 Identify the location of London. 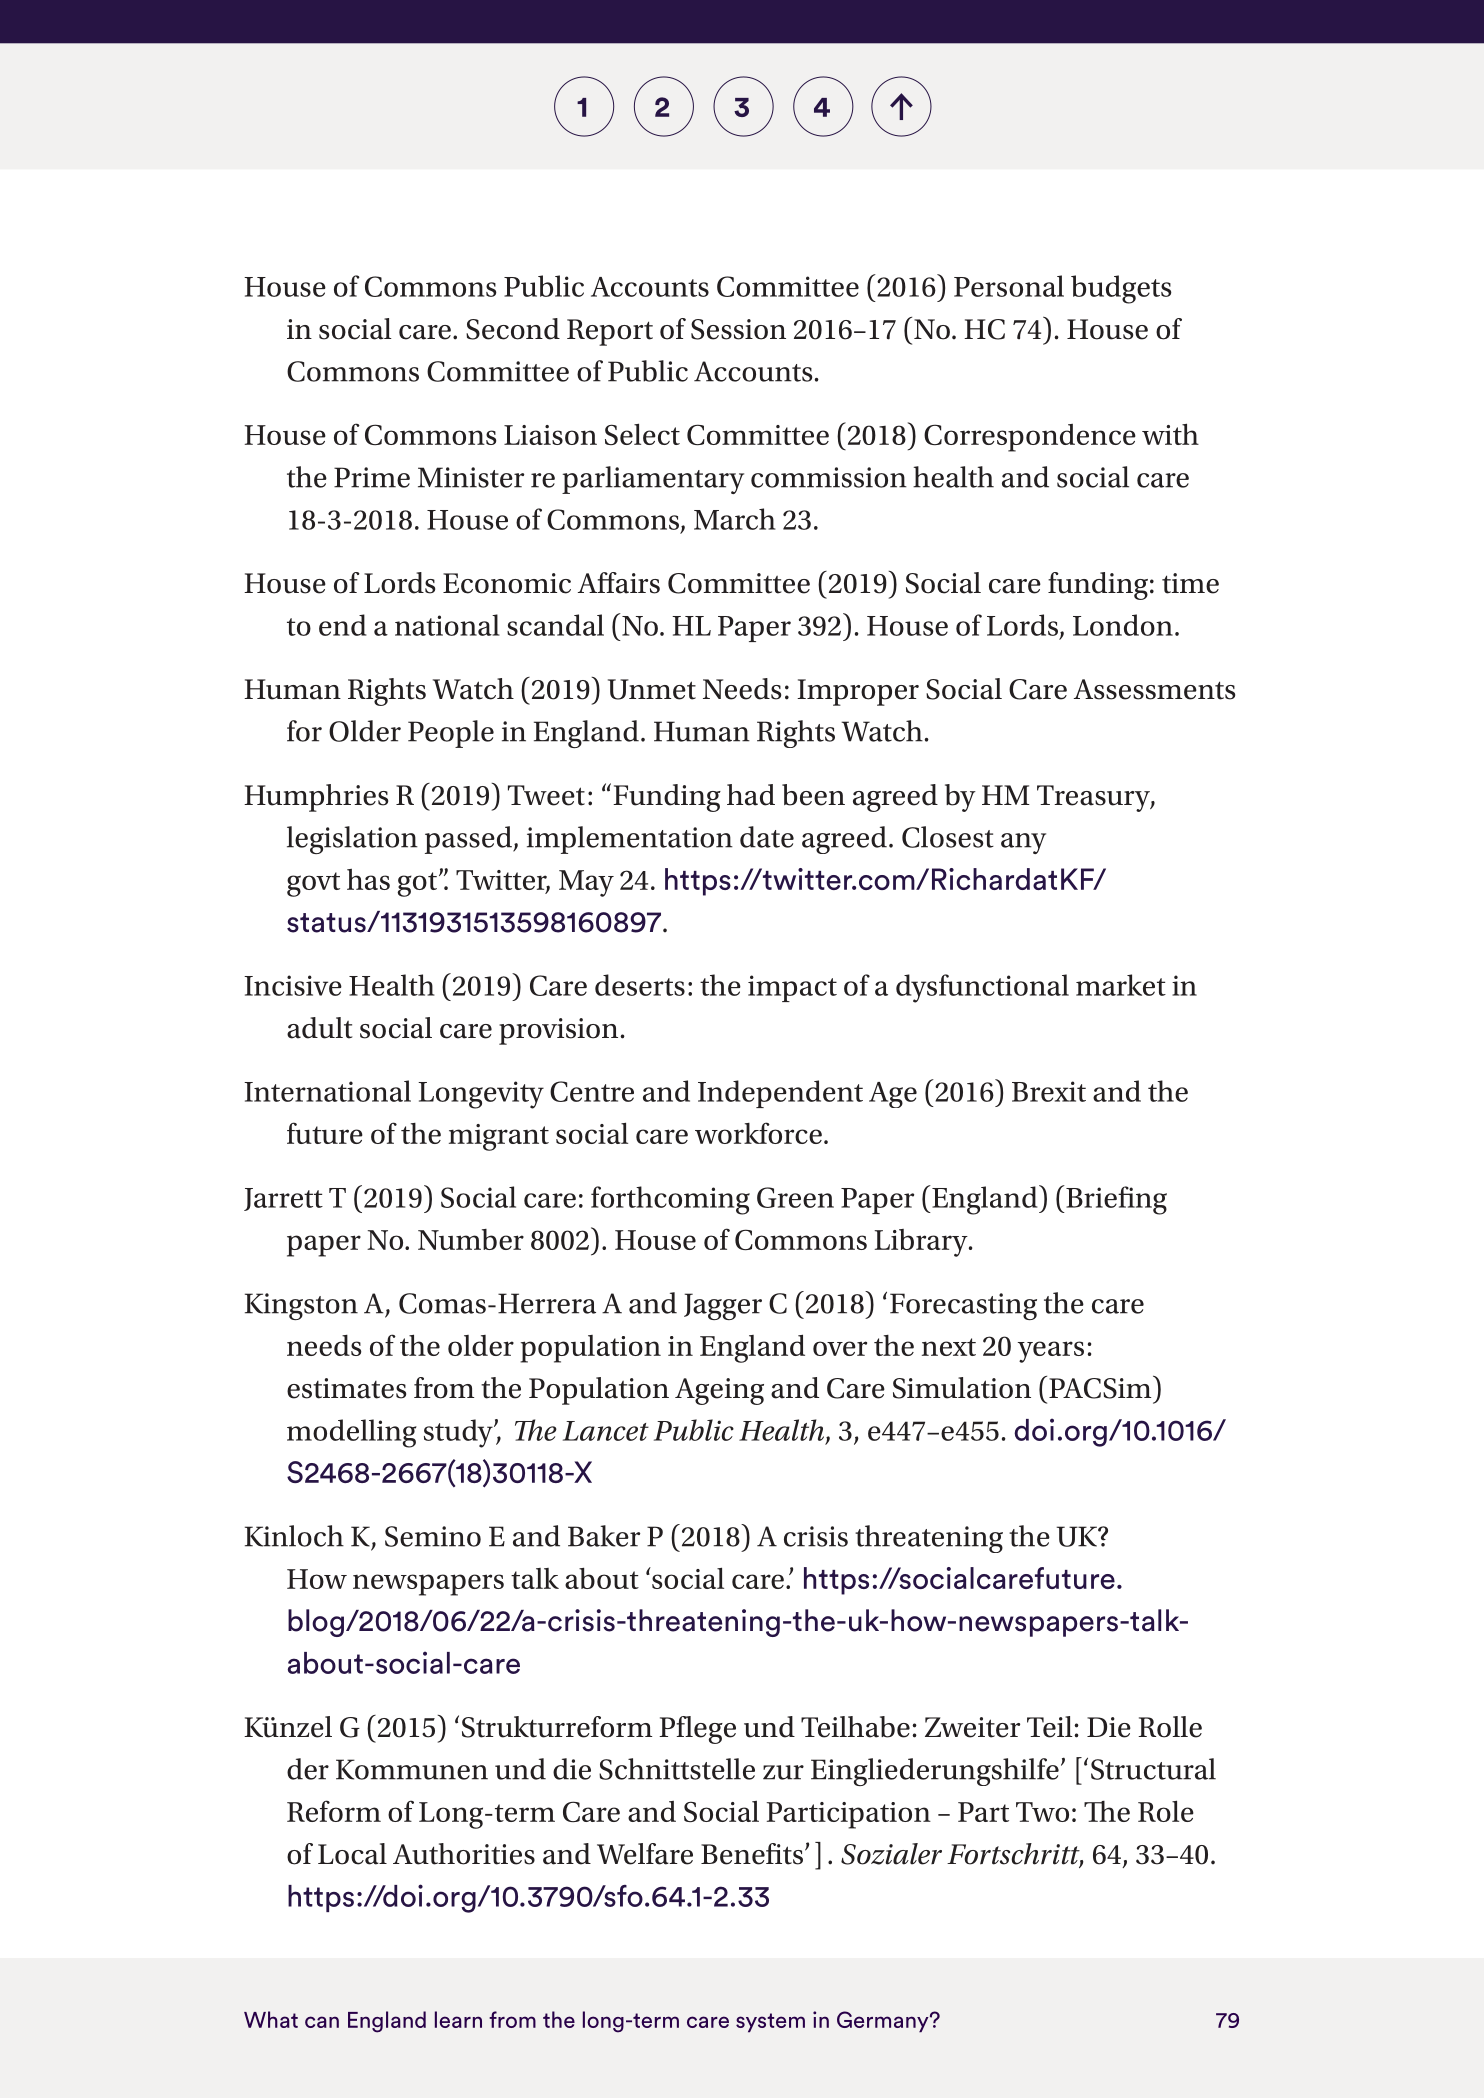
(1123, 625).
